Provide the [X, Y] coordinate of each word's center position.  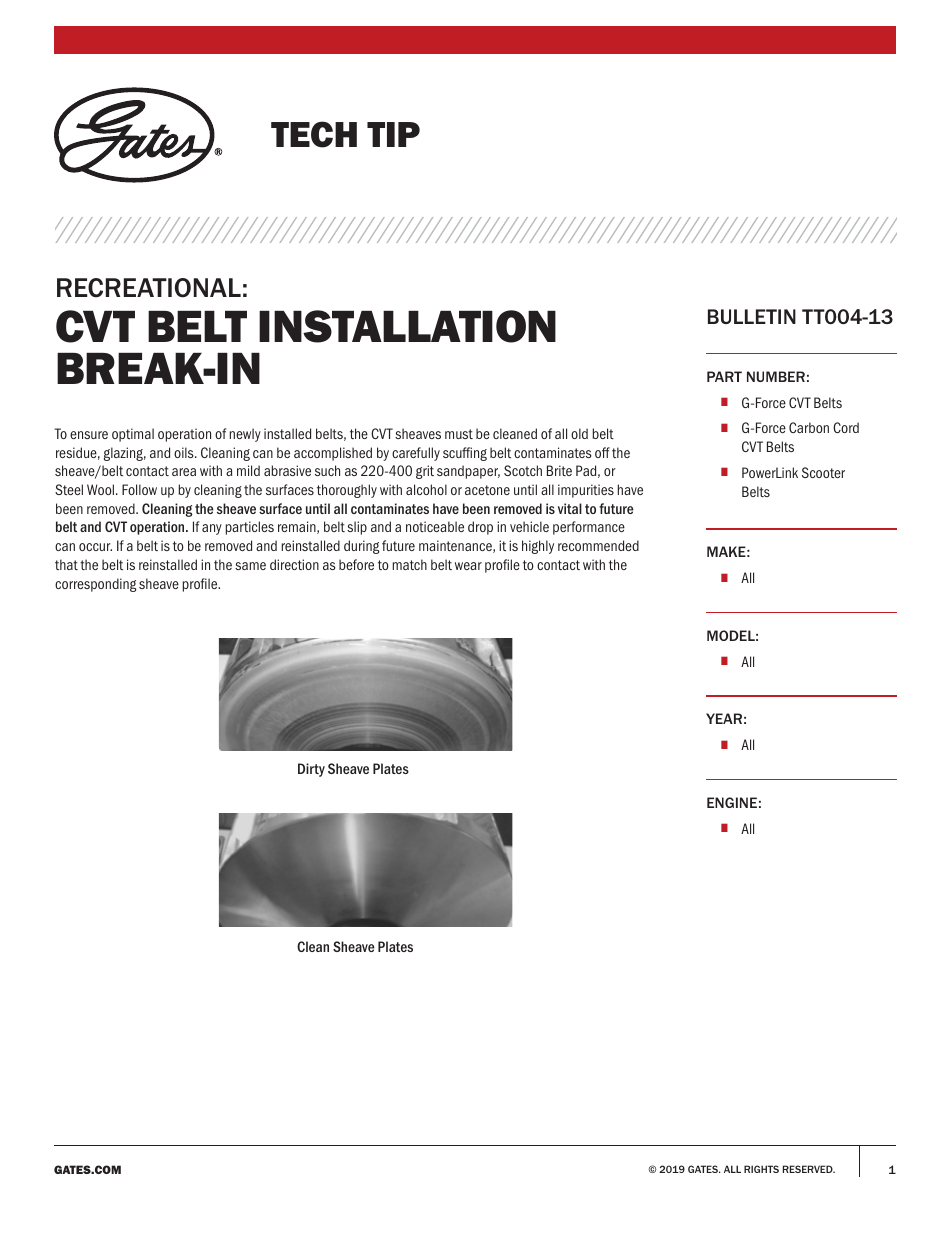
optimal [133, 435]
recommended [598, 545]
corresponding [96, 585]
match [410, 564]
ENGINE [732, 802]
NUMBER [776, 376]
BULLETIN [752, 316]
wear [468, 566]
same [250, 566]
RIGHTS [761, 1169]
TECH [314, 134]
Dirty [311, 770]
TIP [393, 134]
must [459, 434]
